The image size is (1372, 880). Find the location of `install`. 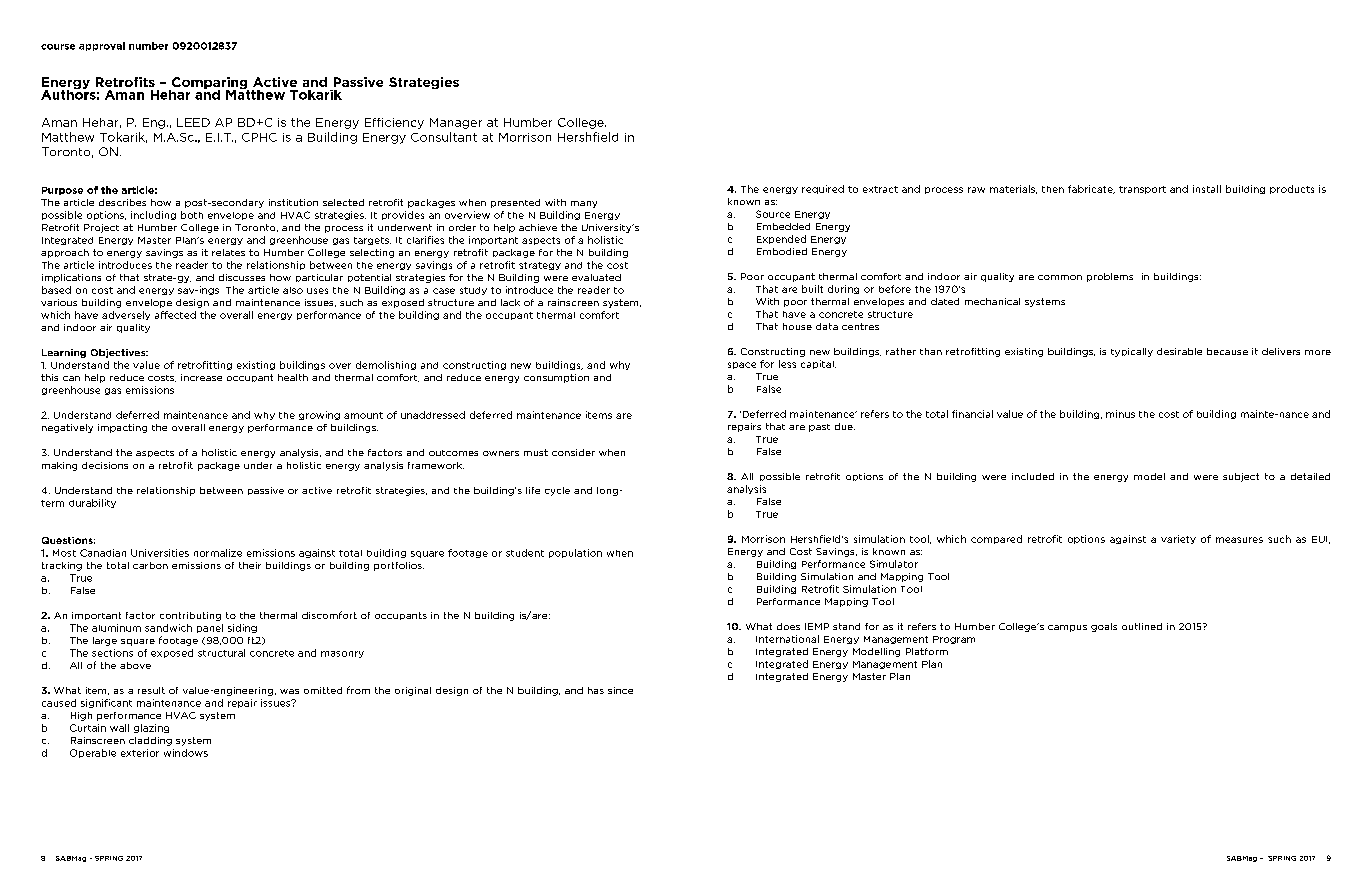

install is located at coordinates (1207, 189).
